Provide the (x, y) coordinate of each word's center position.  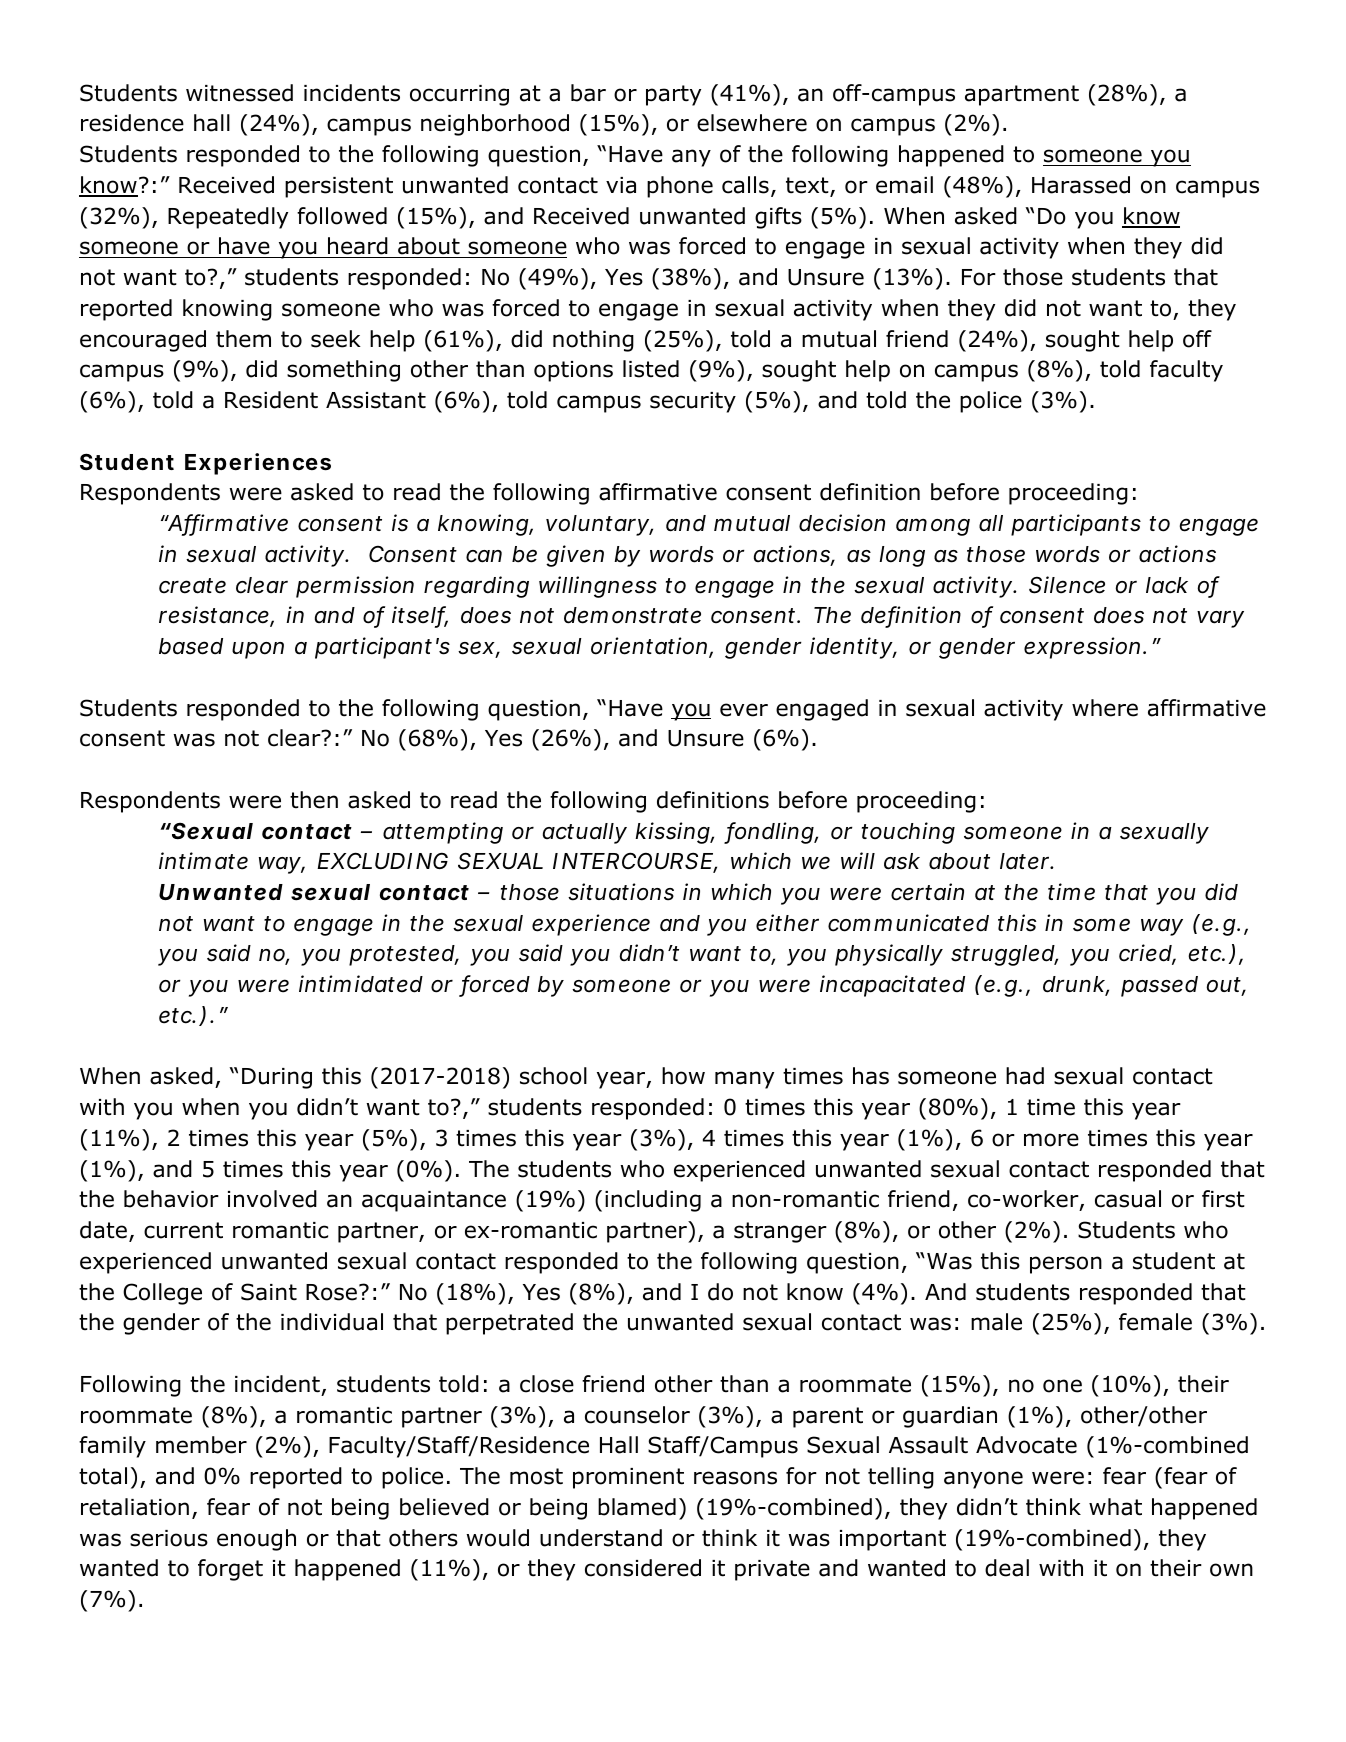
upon (258, 650)
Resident (271, 400)
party (673, 95)
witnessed (239, 93)
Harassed (1081, 185)
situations (621, 892)
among (933, 527)
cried (1145, 953)
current (183, 1230)
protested (402, 955)
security (693, 402)
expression (1082, 648)
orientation (649, 646)
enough (256, 1540)
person (1066, 1265)
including (653, 1201)
